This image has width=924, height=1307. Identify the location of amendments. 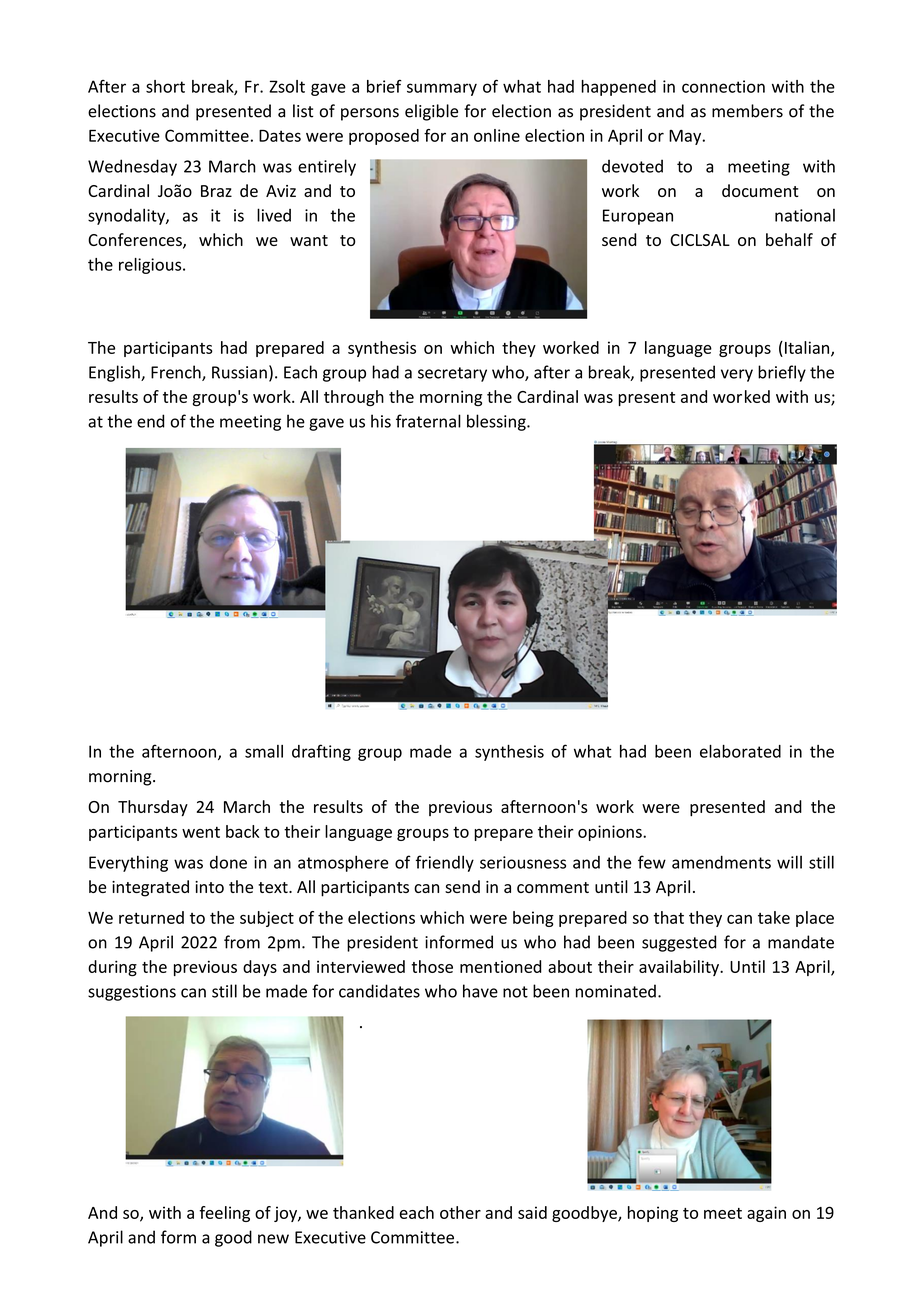
(721, 862).
